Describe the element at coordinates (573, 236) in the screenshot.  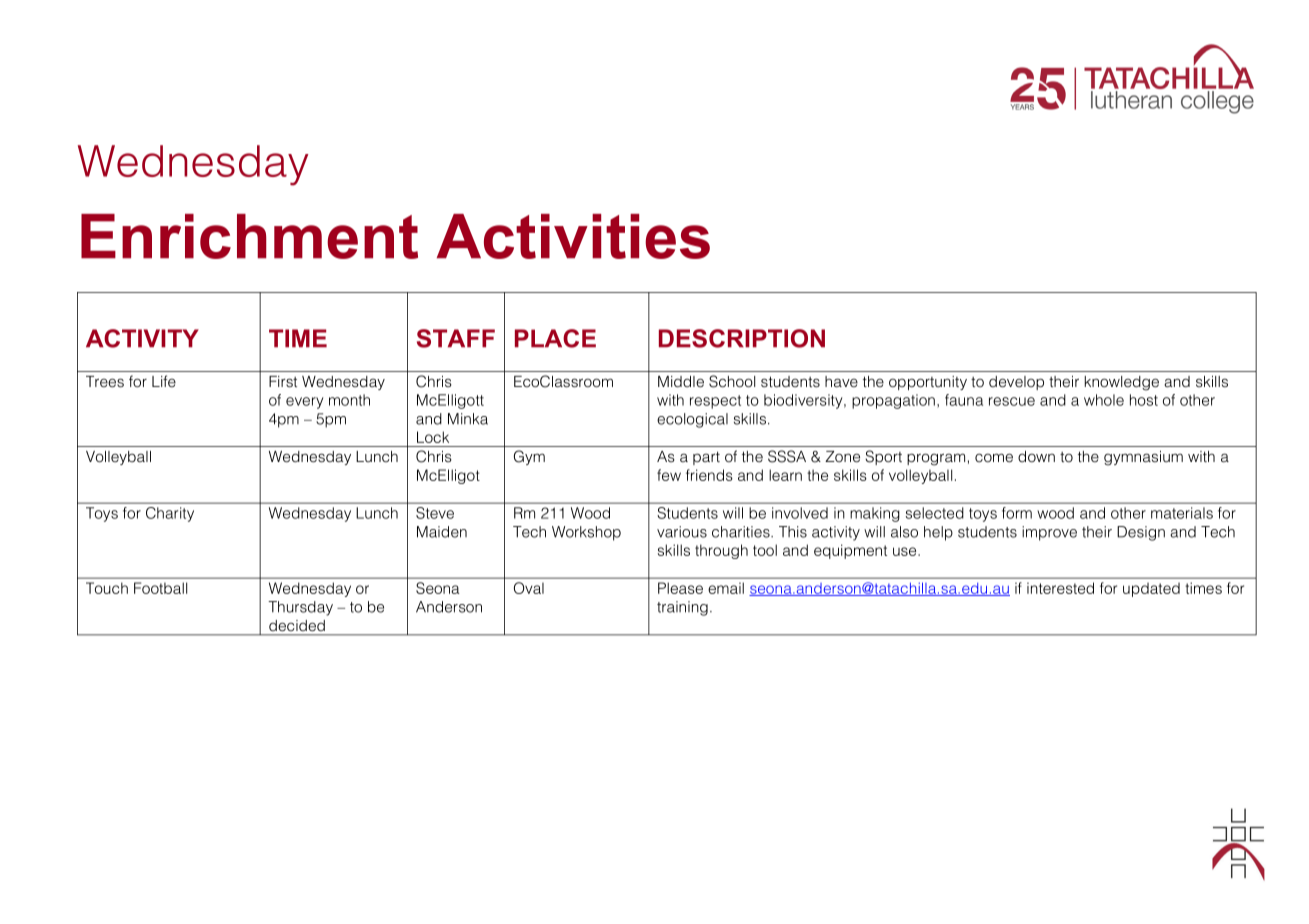
I see `Activities` at that location.
